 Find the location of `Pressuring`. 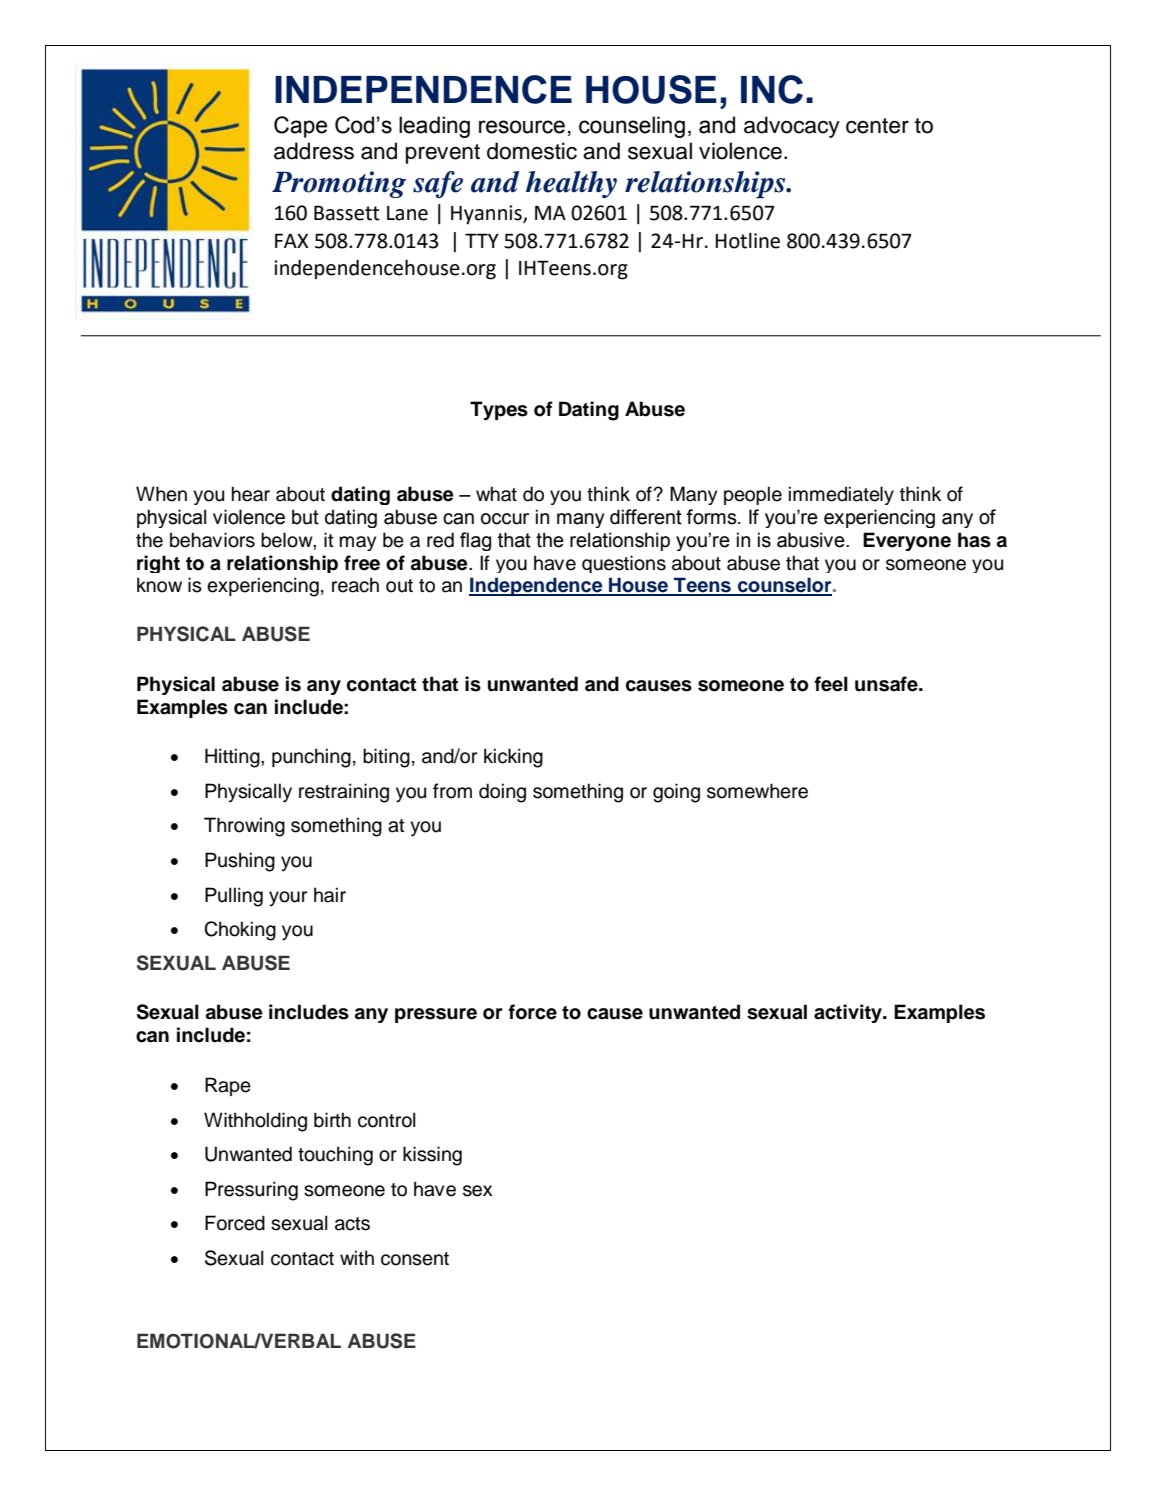

Pressuring is located at coordinates (251, 1191).
